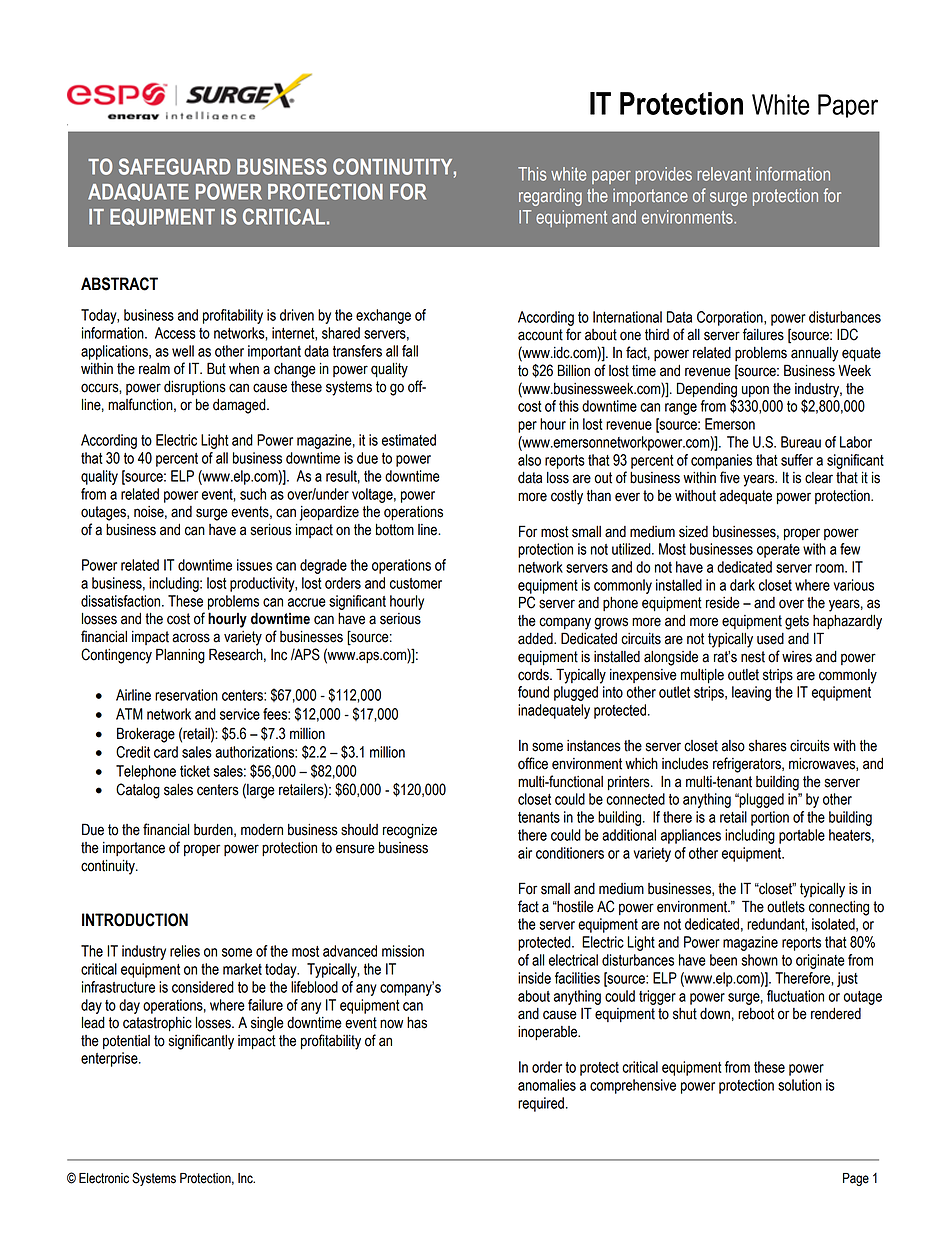 Image resolution: width=952 pixels, height=1233 pixels. I want to click on relevant, so click(724, 174).
